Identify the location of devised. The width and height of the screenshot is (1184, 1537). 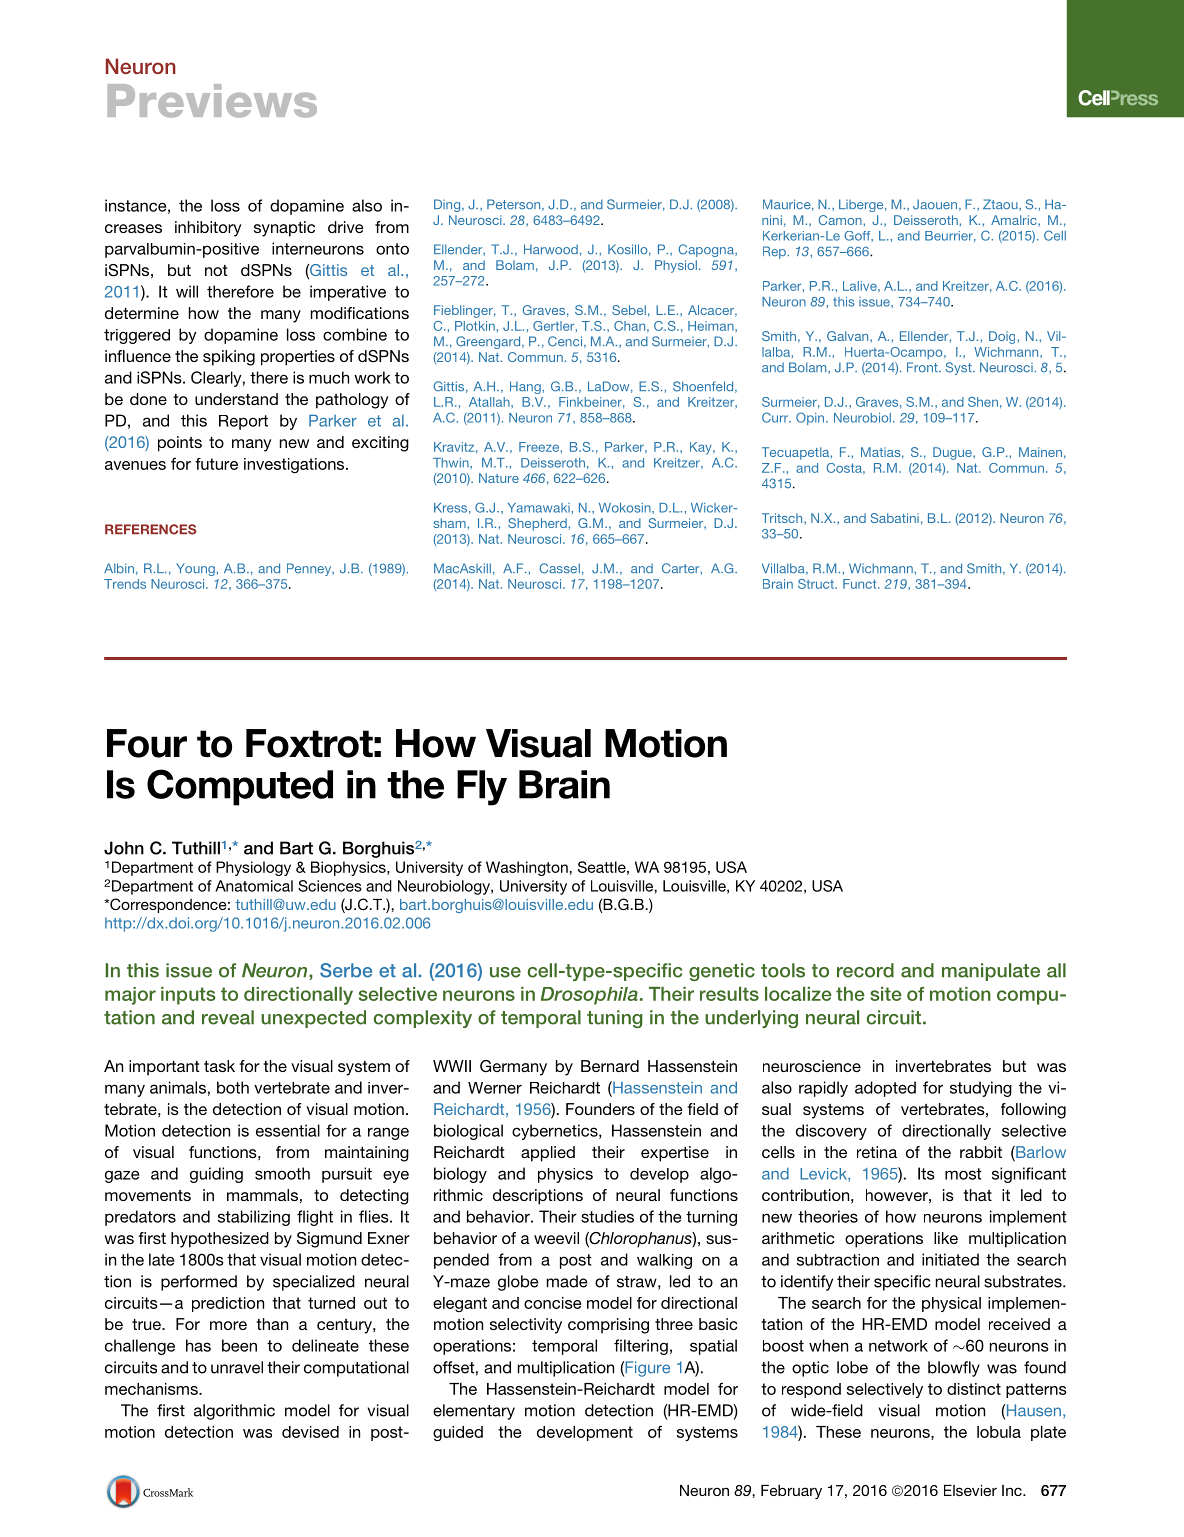
(310, 1432).
